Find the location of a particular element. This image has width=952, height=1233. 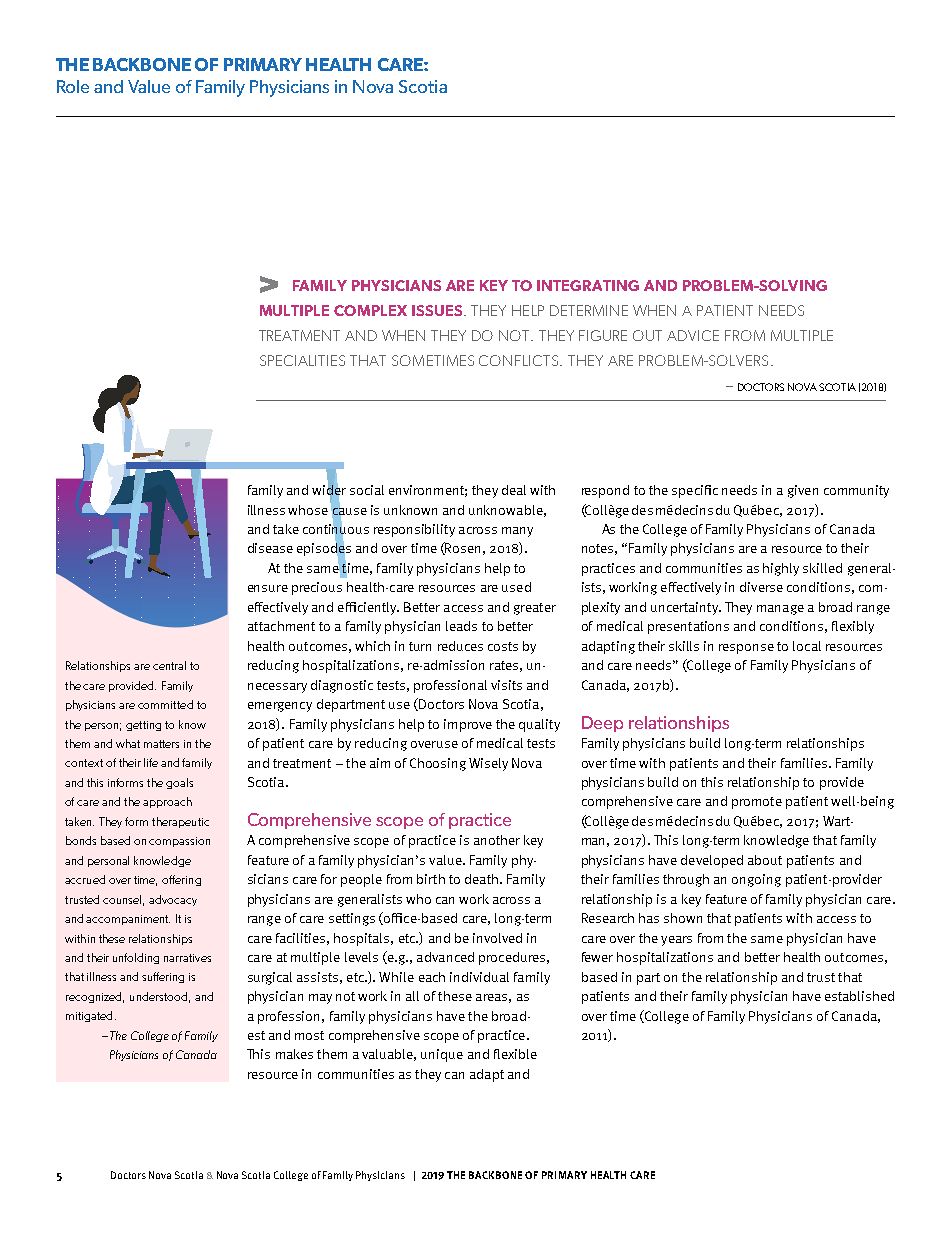

unique is located at coordinates (442, 1055).
